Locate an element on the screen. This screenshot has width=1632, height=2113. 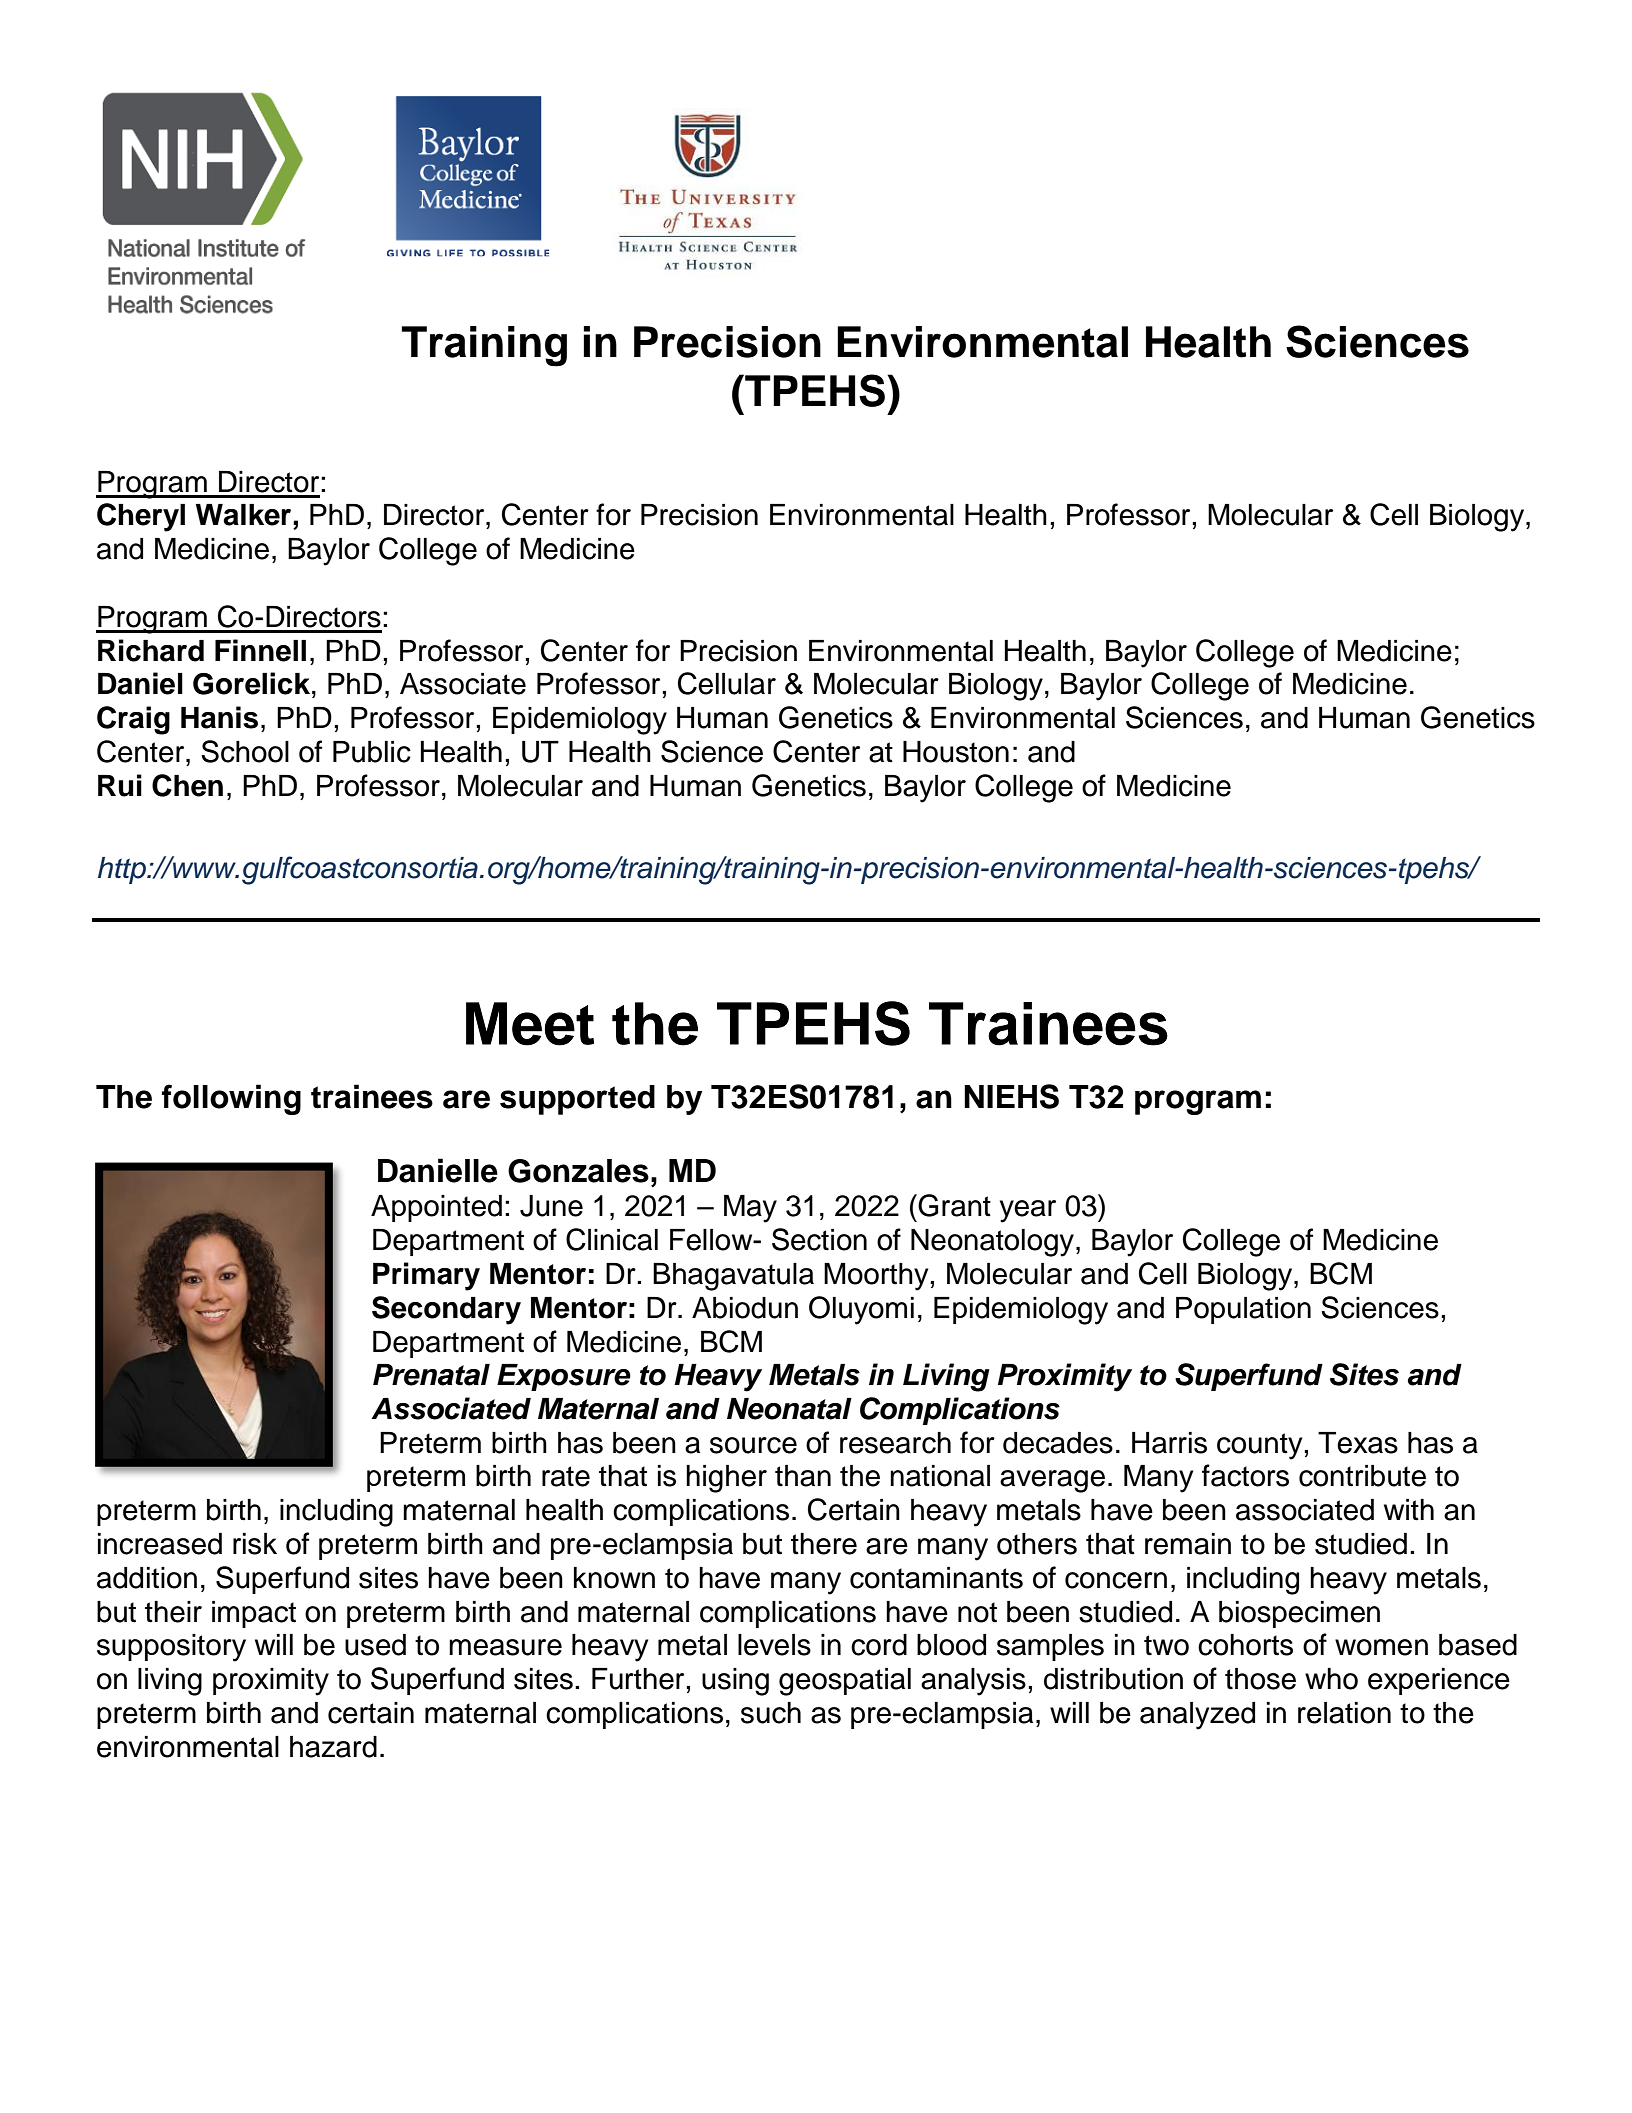
Texas is located at coordinates (1358, 1443).
